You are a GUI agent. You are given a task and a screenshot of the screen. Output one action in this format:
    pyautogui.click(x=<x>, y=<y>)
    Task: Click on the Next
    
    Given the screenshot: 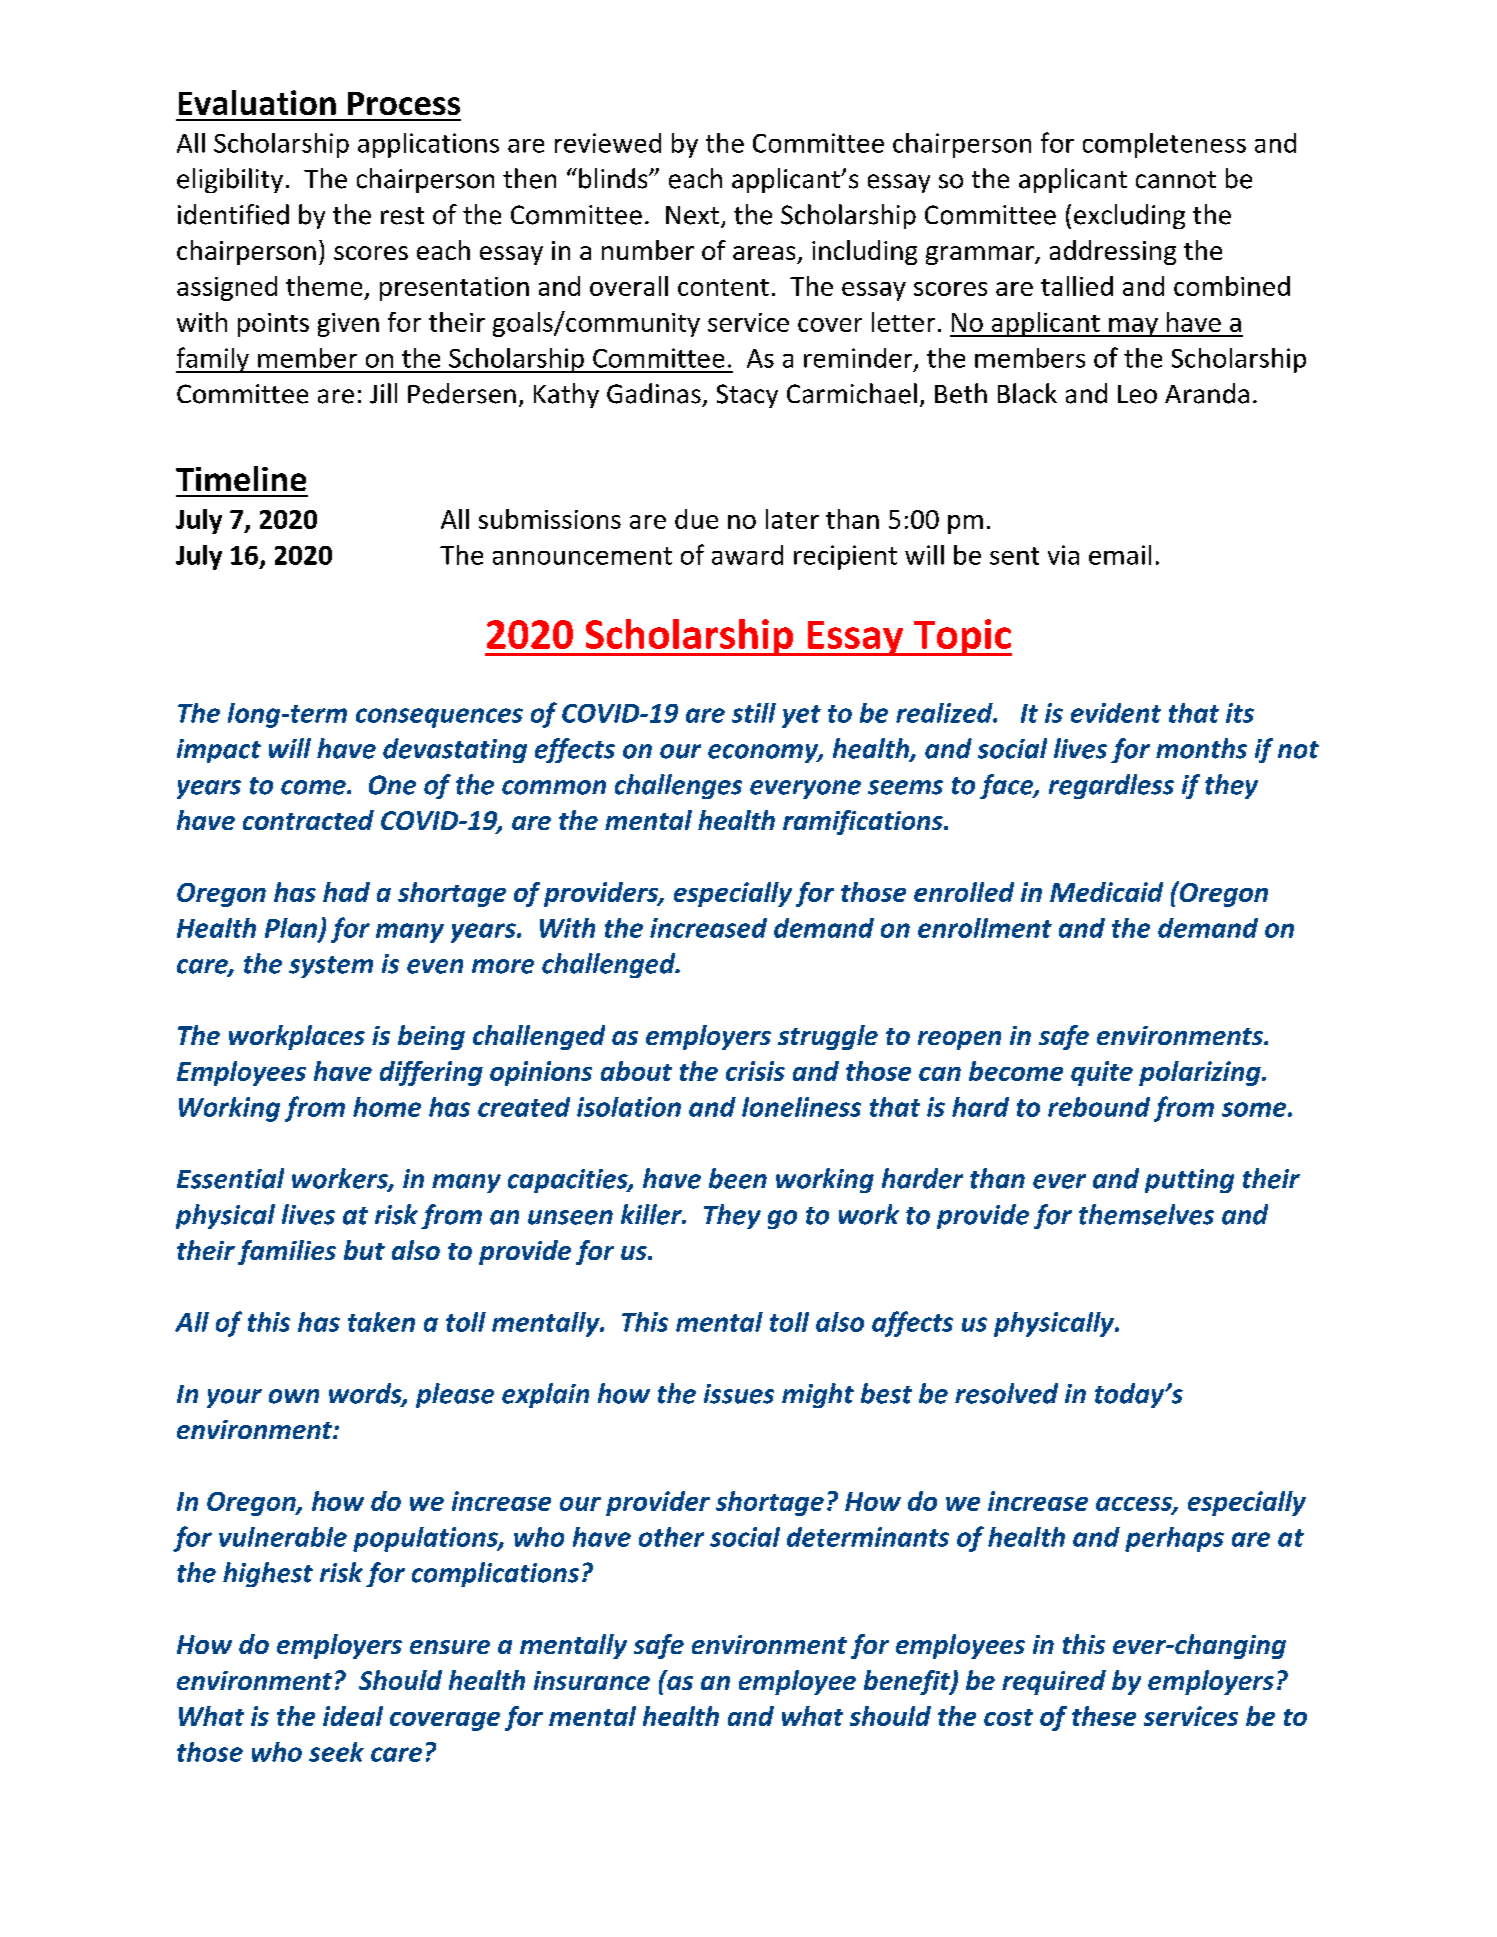 What is the action you would take?
    pyautogui.click(x=692, y=215)
